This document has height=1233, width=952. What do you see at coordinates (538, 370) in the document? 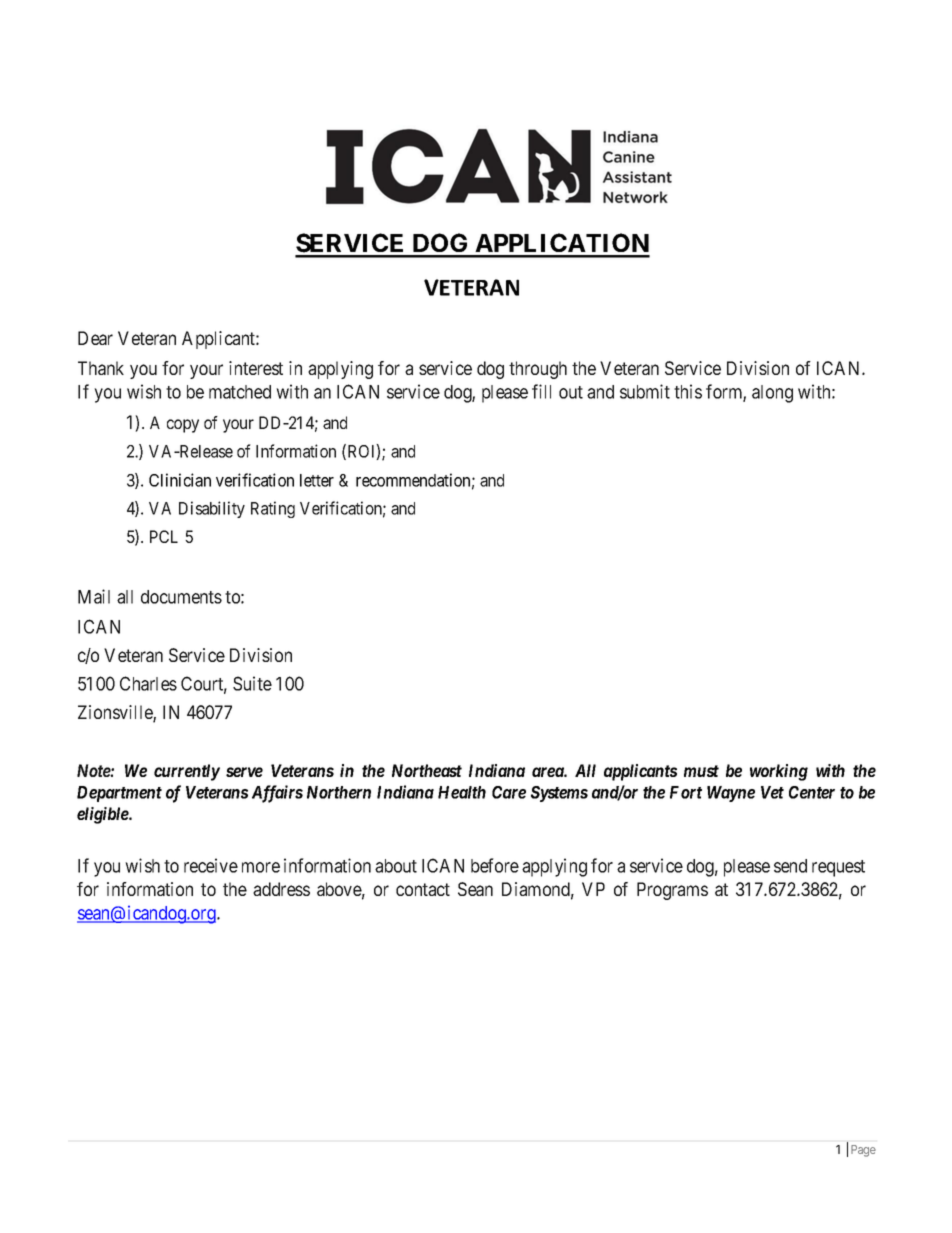
I see `through` at bounding box center [538, 370].
